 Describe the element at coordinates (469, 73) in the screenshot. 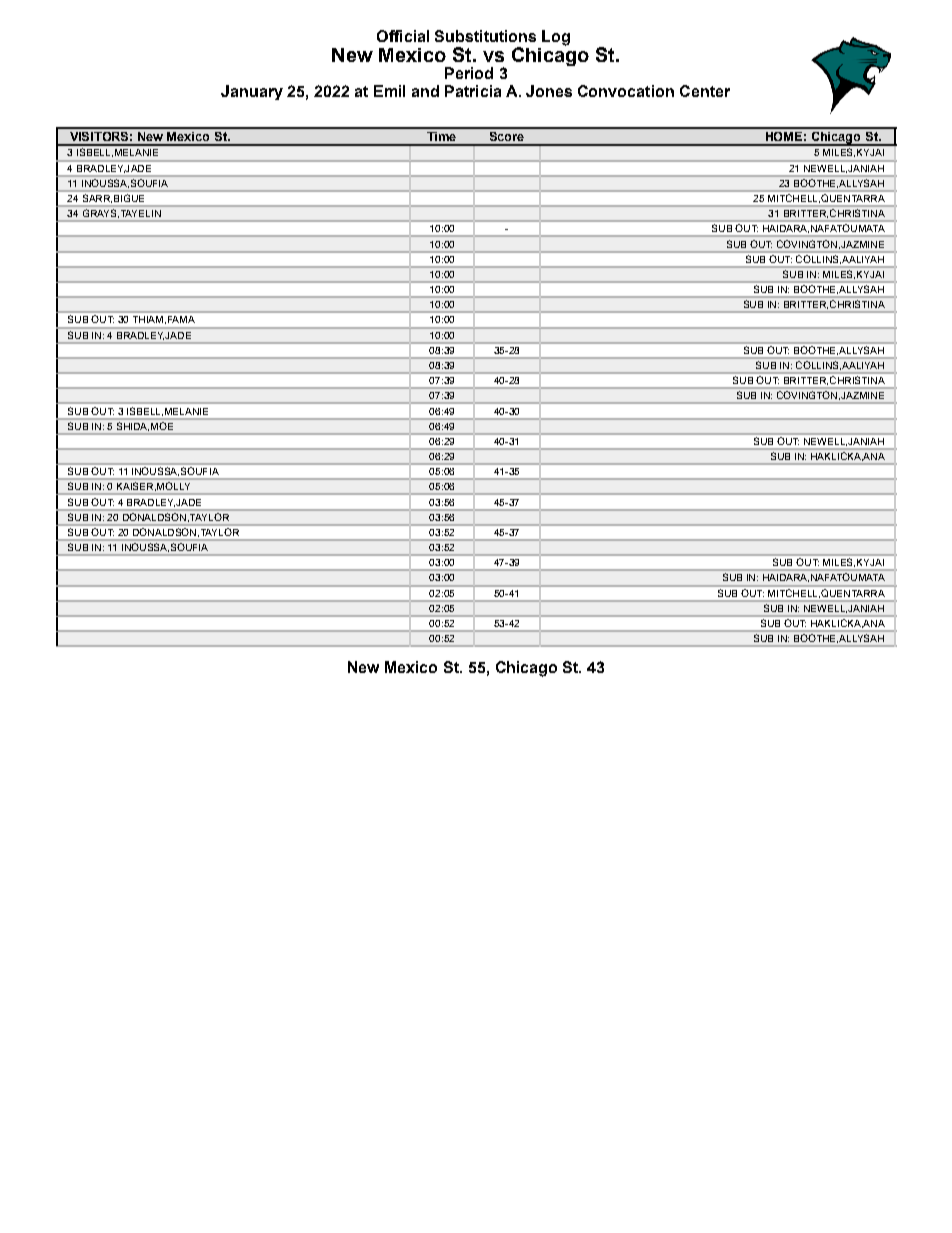

I see `Period` at that location.
